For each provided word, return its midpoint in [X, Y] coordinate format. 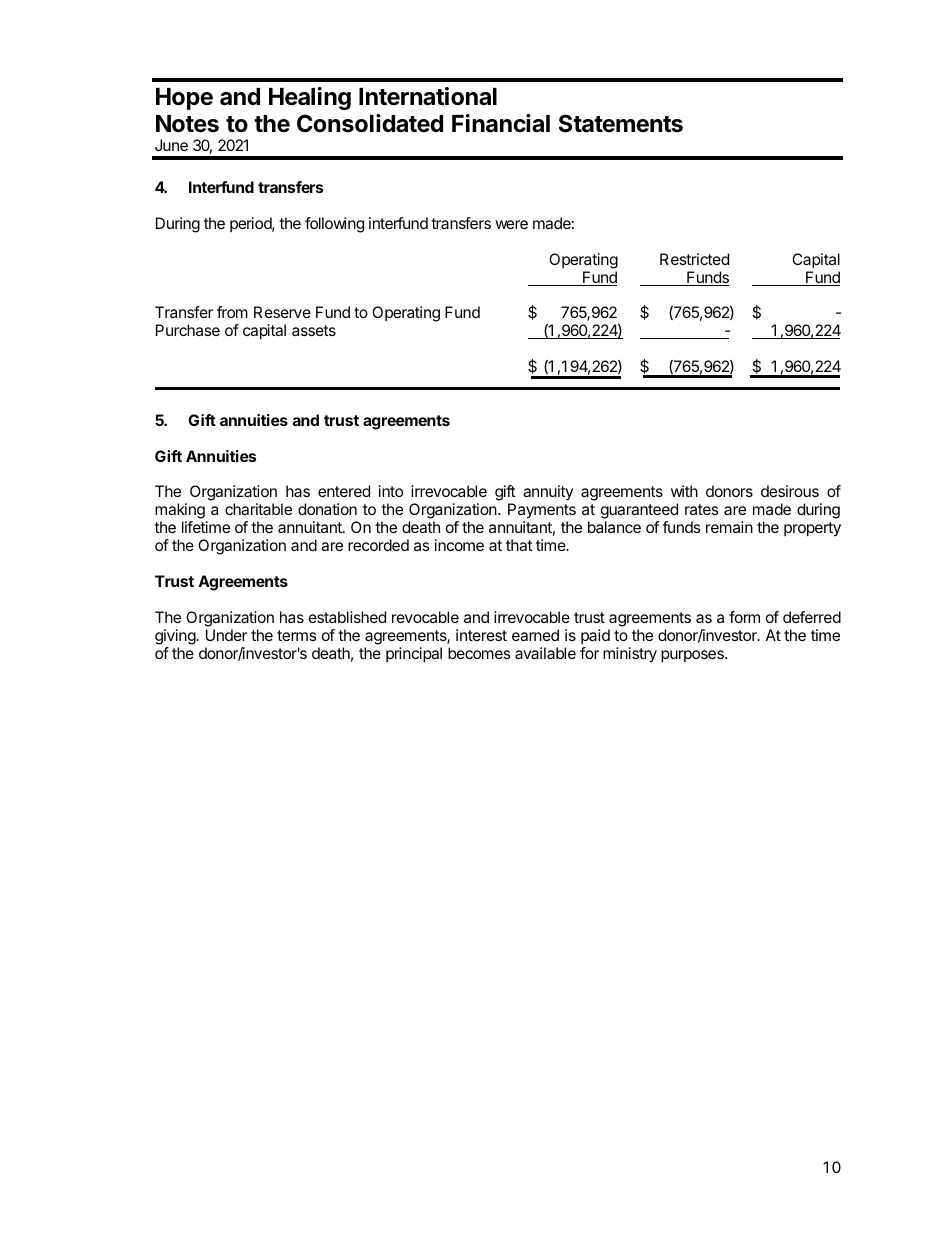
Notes [187, 124]
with [684, 491]
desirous [790, 491]
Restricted [694, 259]
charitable [258, 509]
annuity [548, 492]
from [232, 312]
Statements [621, 123]
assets [314, 330]
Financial [501, 123]
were [511, 224]
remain [729, 527]
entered [344, 491]
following [334, 225]
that [519, 545]
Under [226, 635]
